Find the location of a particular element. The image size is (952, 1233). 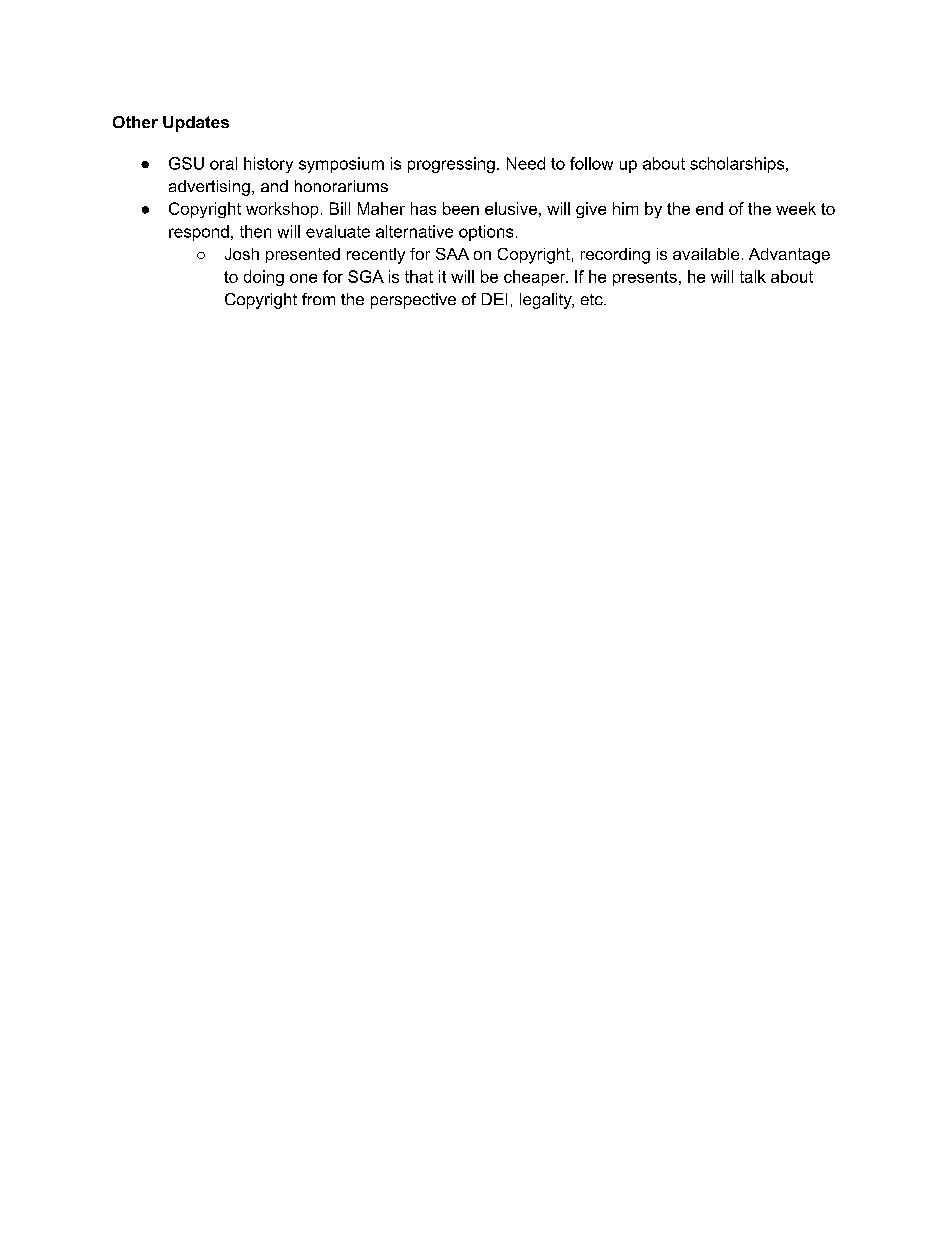

Updates is located at coordinates (196, 124).
